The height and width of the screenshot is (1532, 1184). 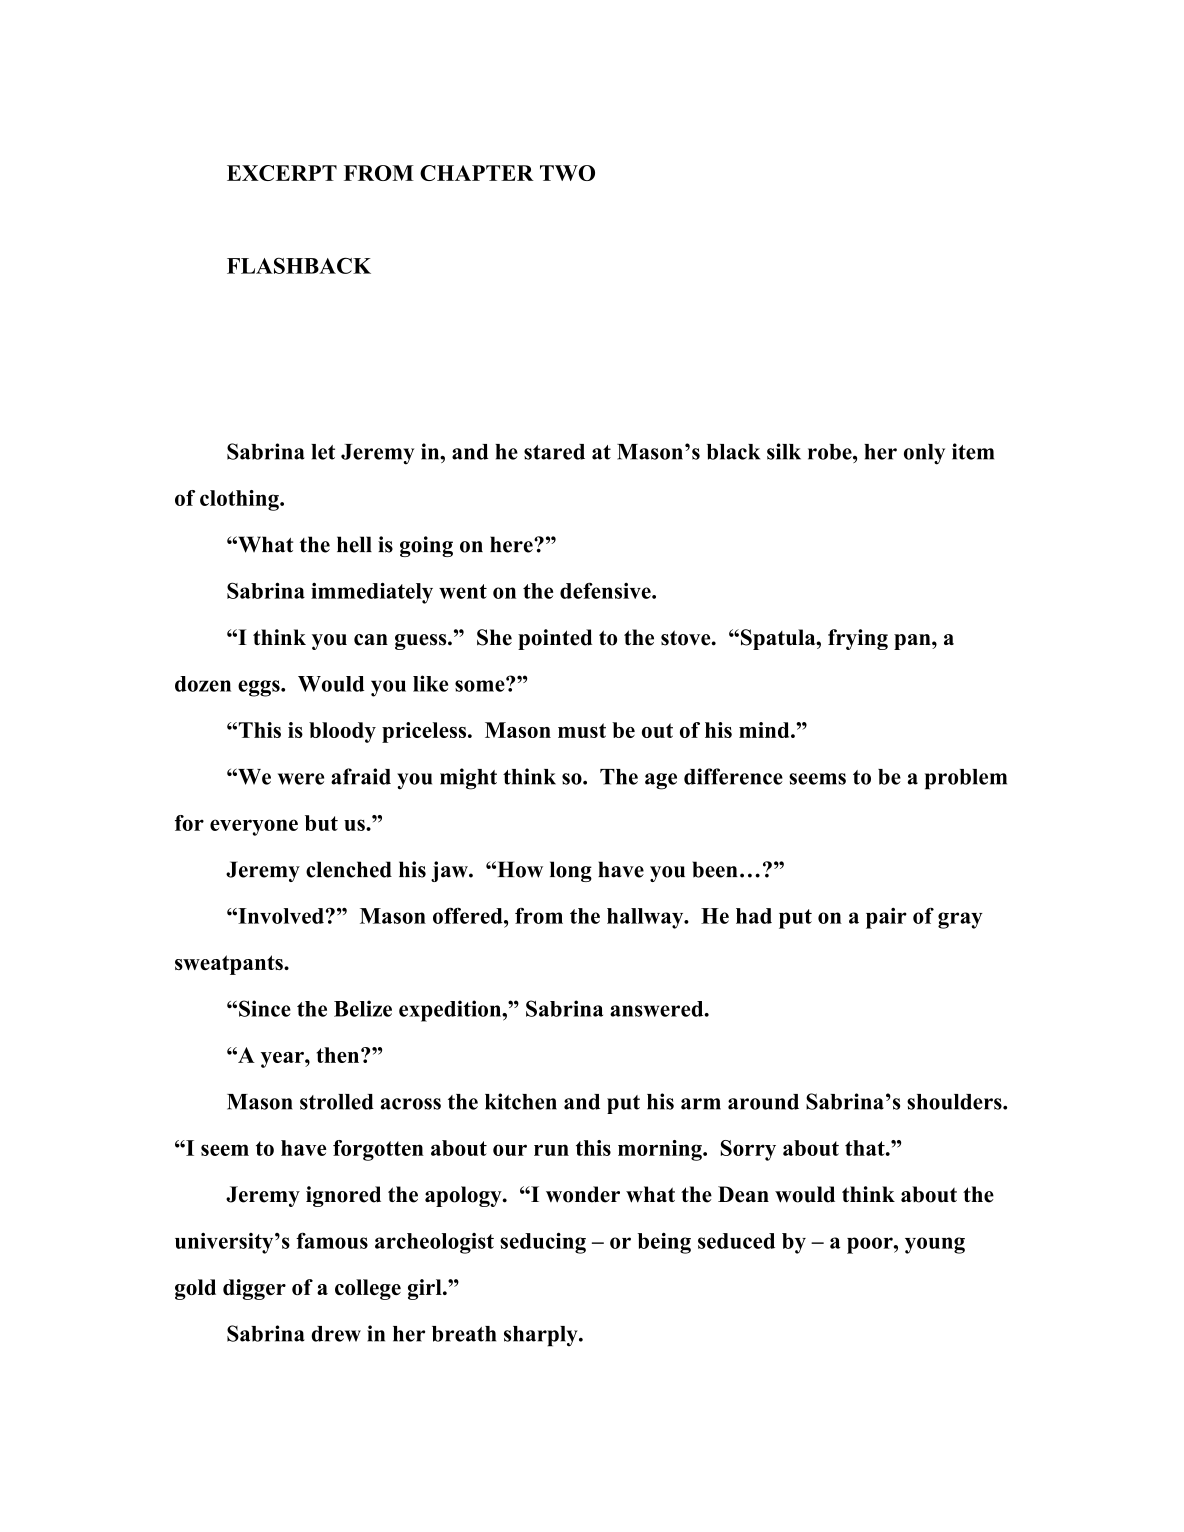 What do you see at coordinates (567, 173) in the screenshot?
I see `TWO` at bounding box center [567, 173].
